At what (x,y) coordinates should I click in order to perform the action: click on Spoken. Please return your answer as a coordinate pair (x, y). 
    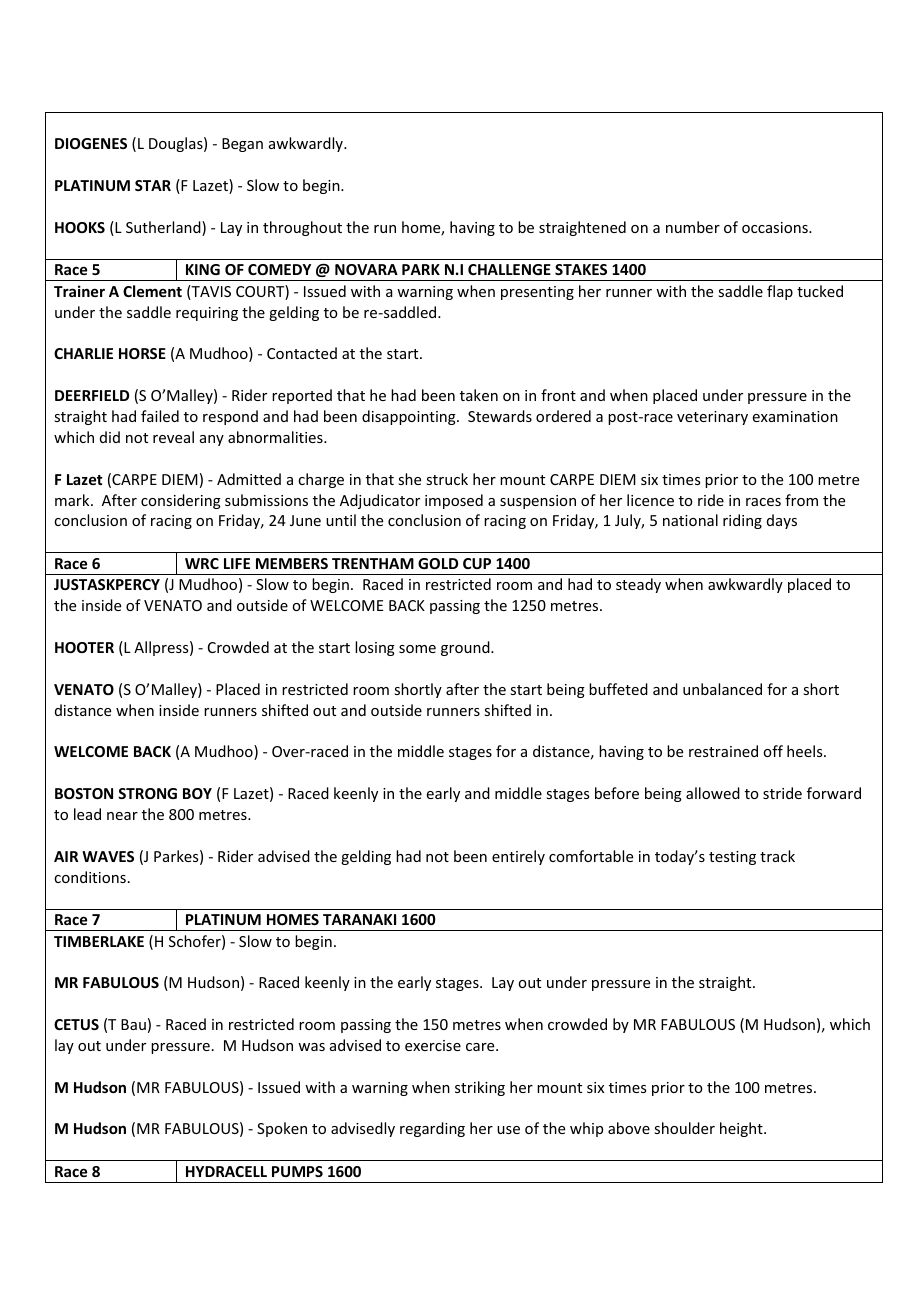
    Looking at the image, I should click on (282, 1129).
